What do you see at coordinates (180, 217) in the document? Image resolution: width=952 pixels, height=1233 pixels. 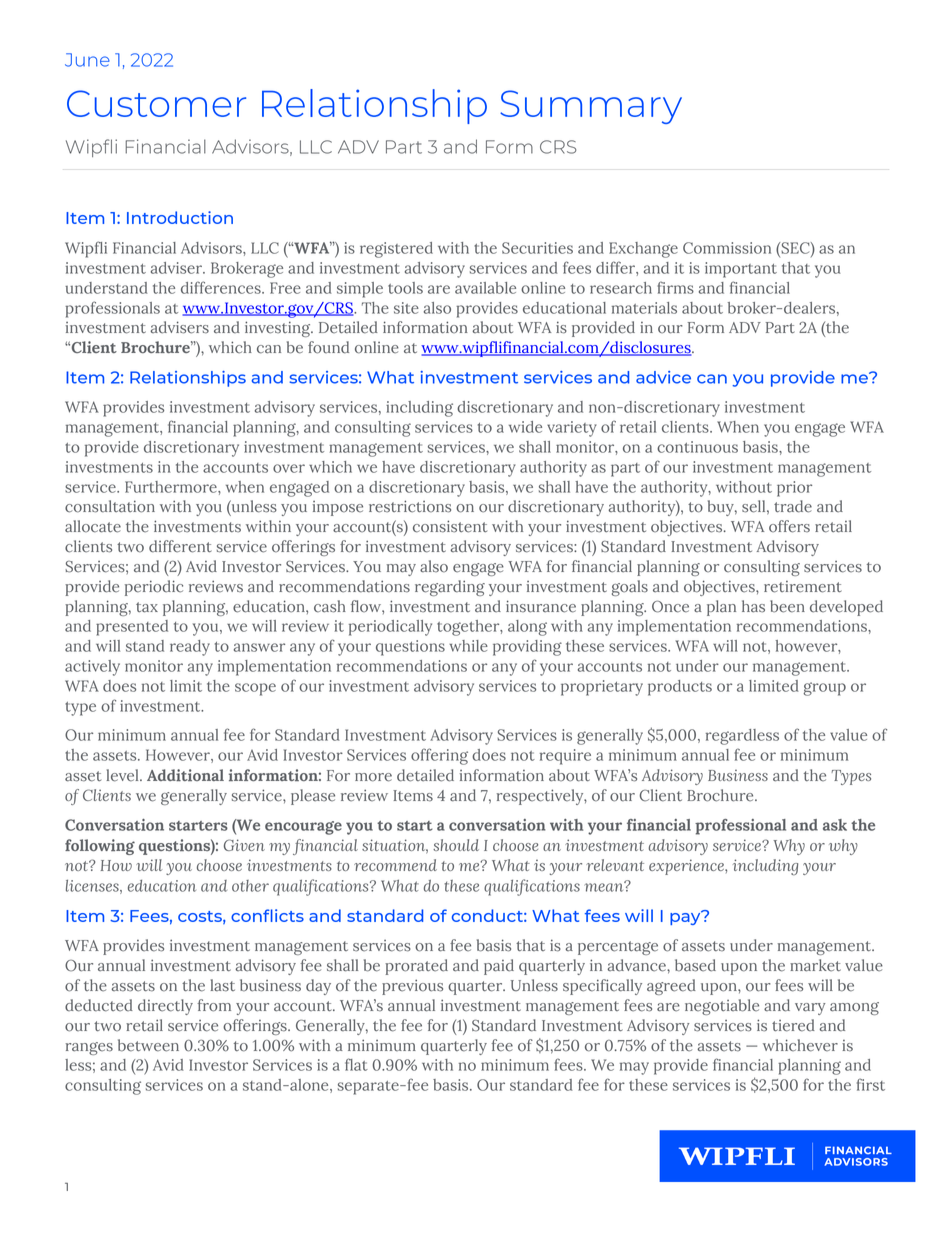 I see `Introduction` at bounding box center [180, 217].
